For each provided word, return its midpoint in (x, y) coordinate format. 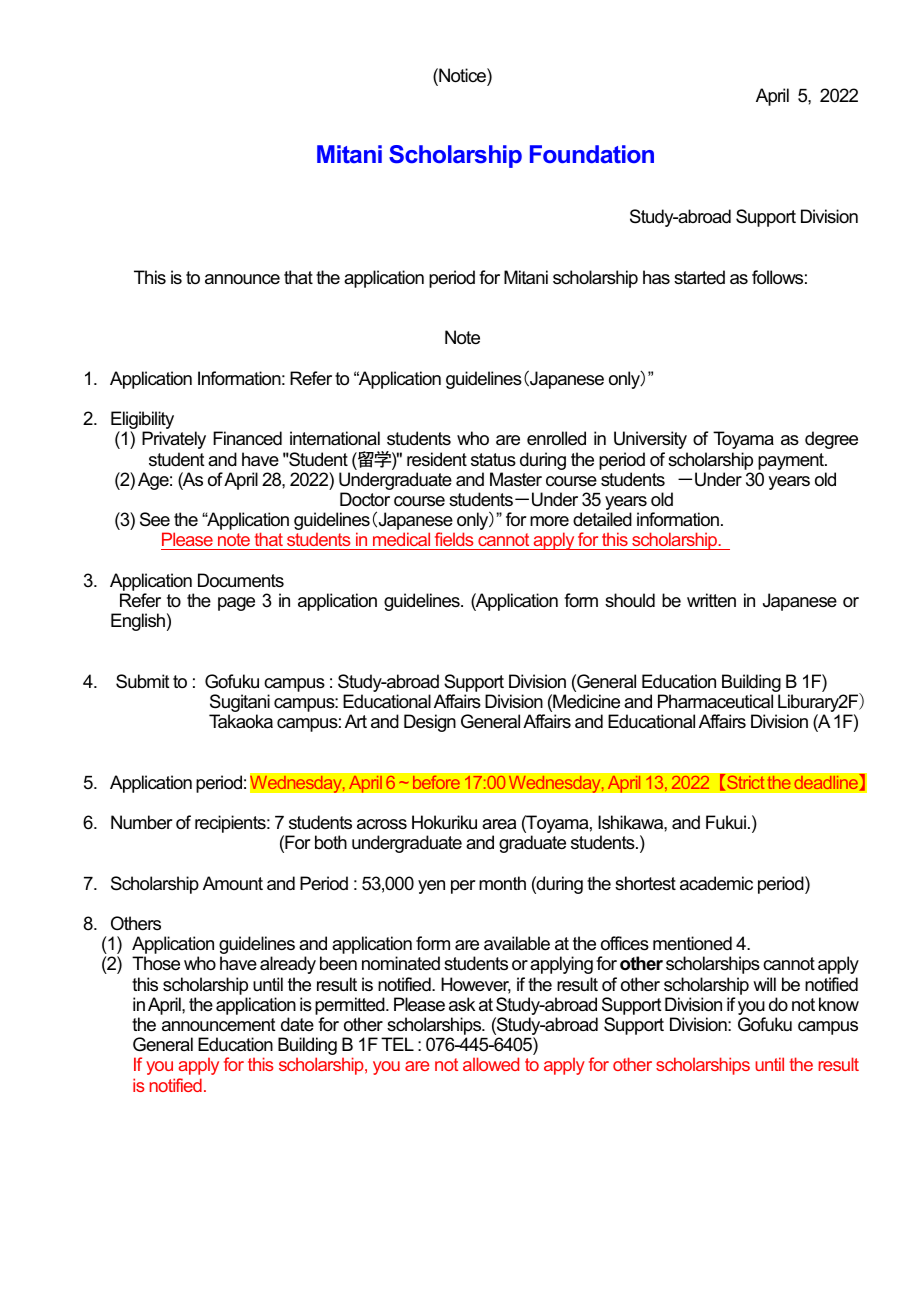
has (656, 277)
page (236, 604)
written (711, 600)
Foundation (592, 154)
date (297, 1024)
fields (454, 539)
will (764, 984)
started (699, 277)
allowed (491, 1064)
